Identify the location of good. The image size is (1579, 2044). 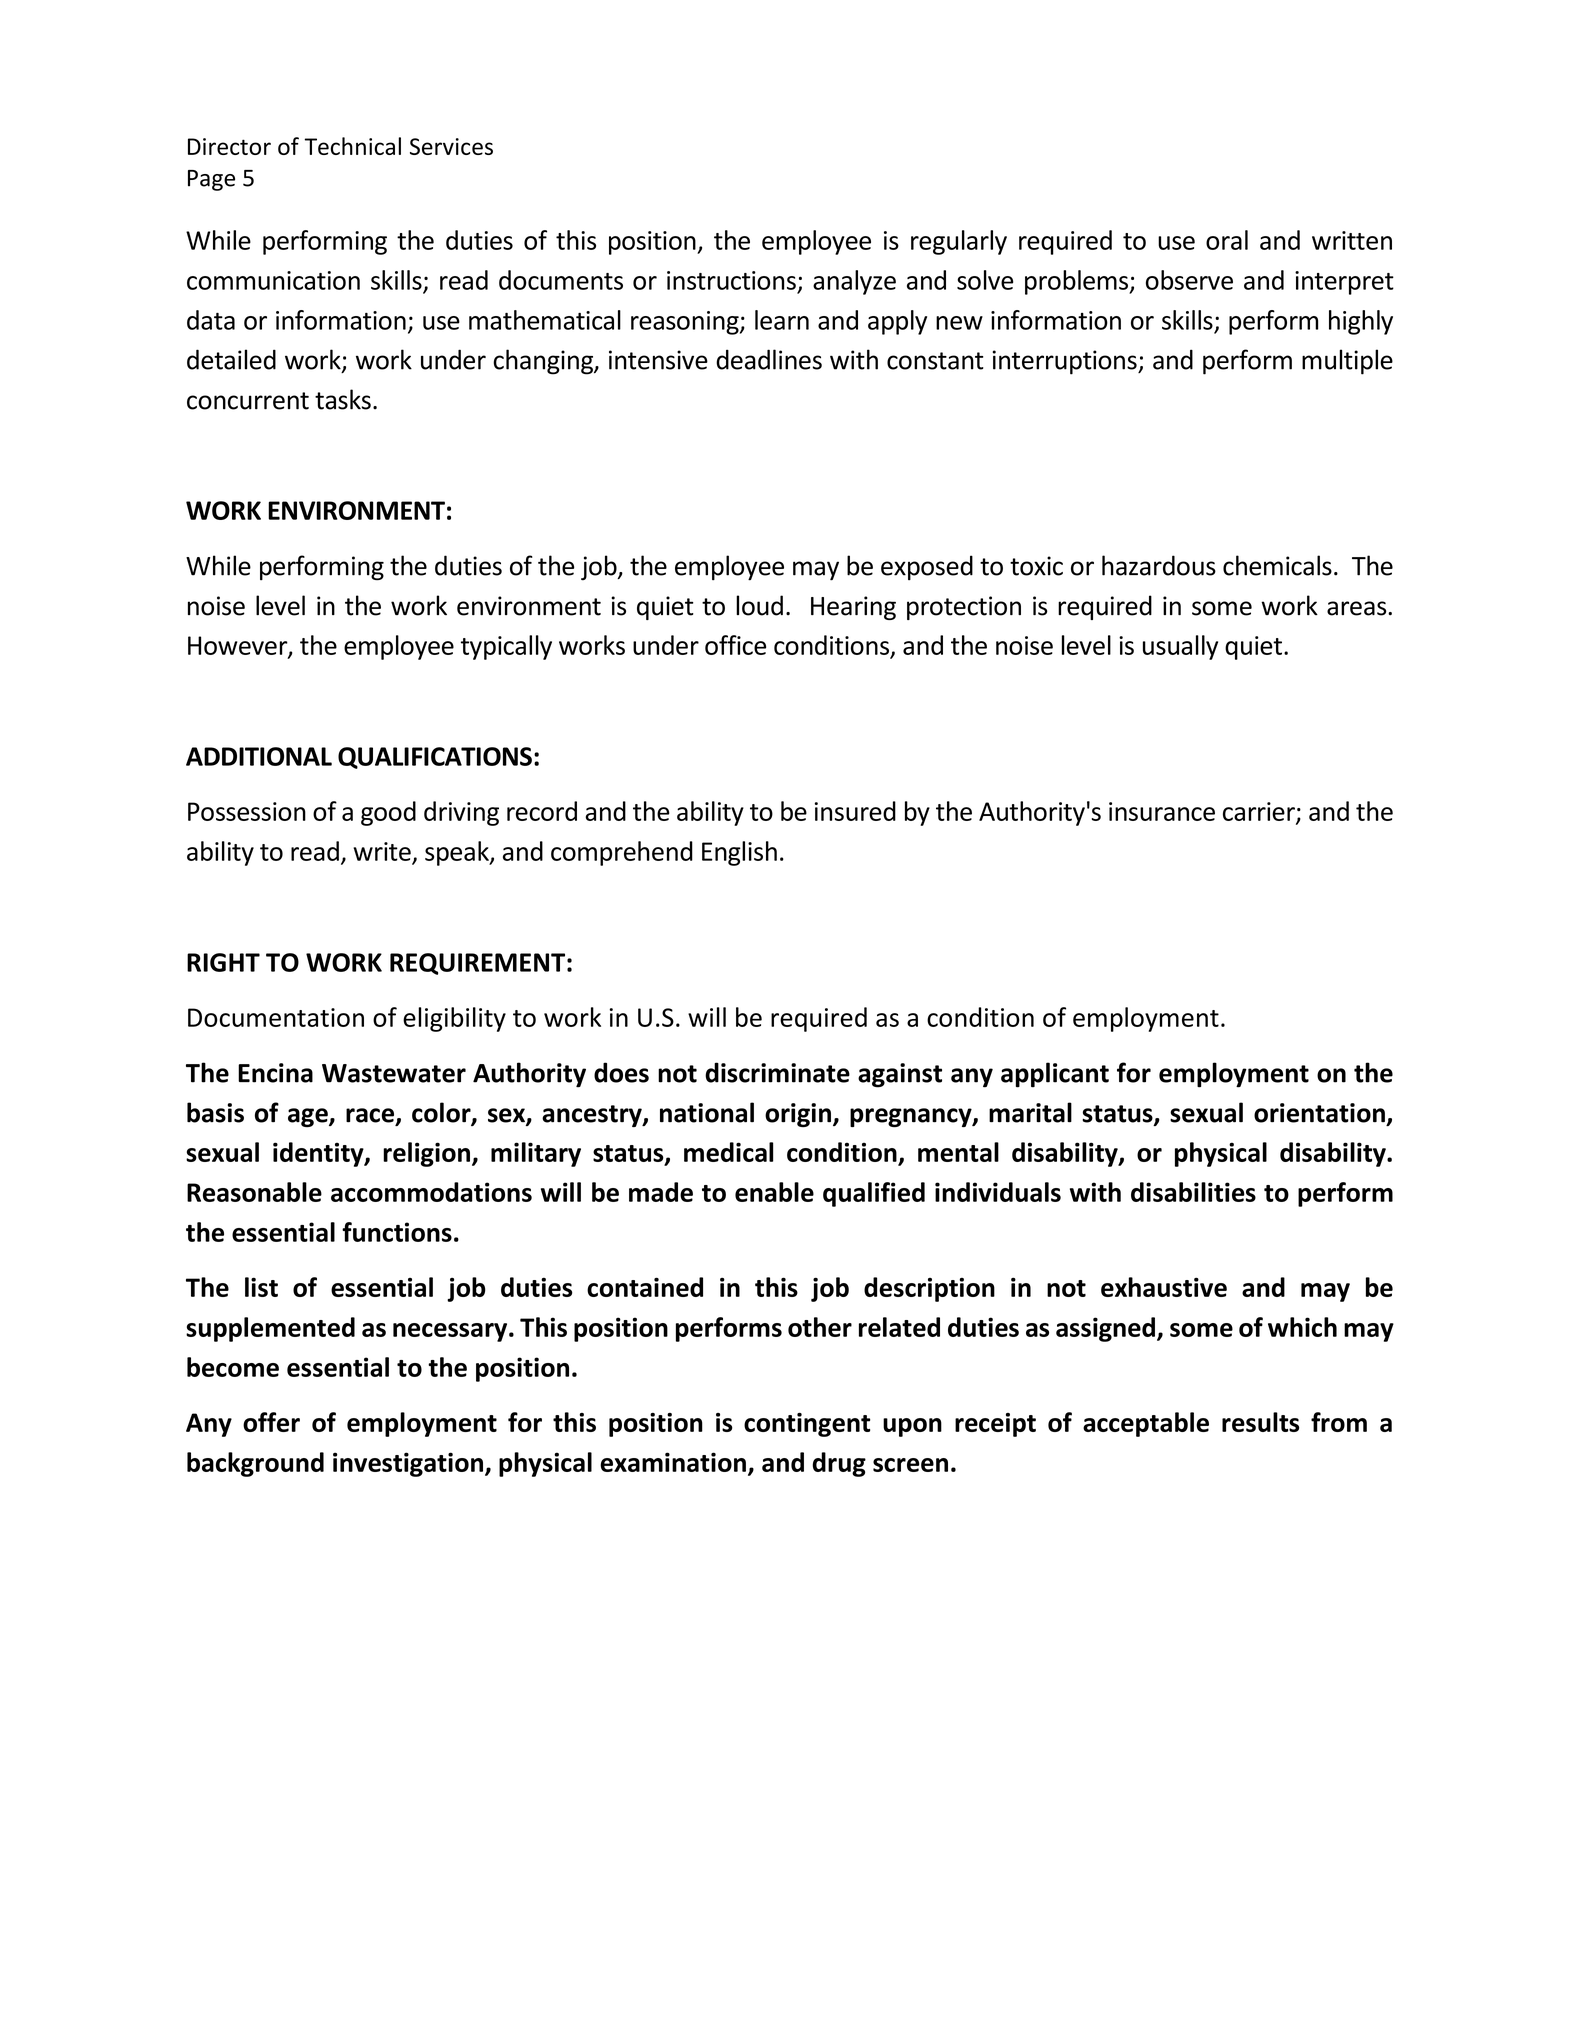
(388, 813).
